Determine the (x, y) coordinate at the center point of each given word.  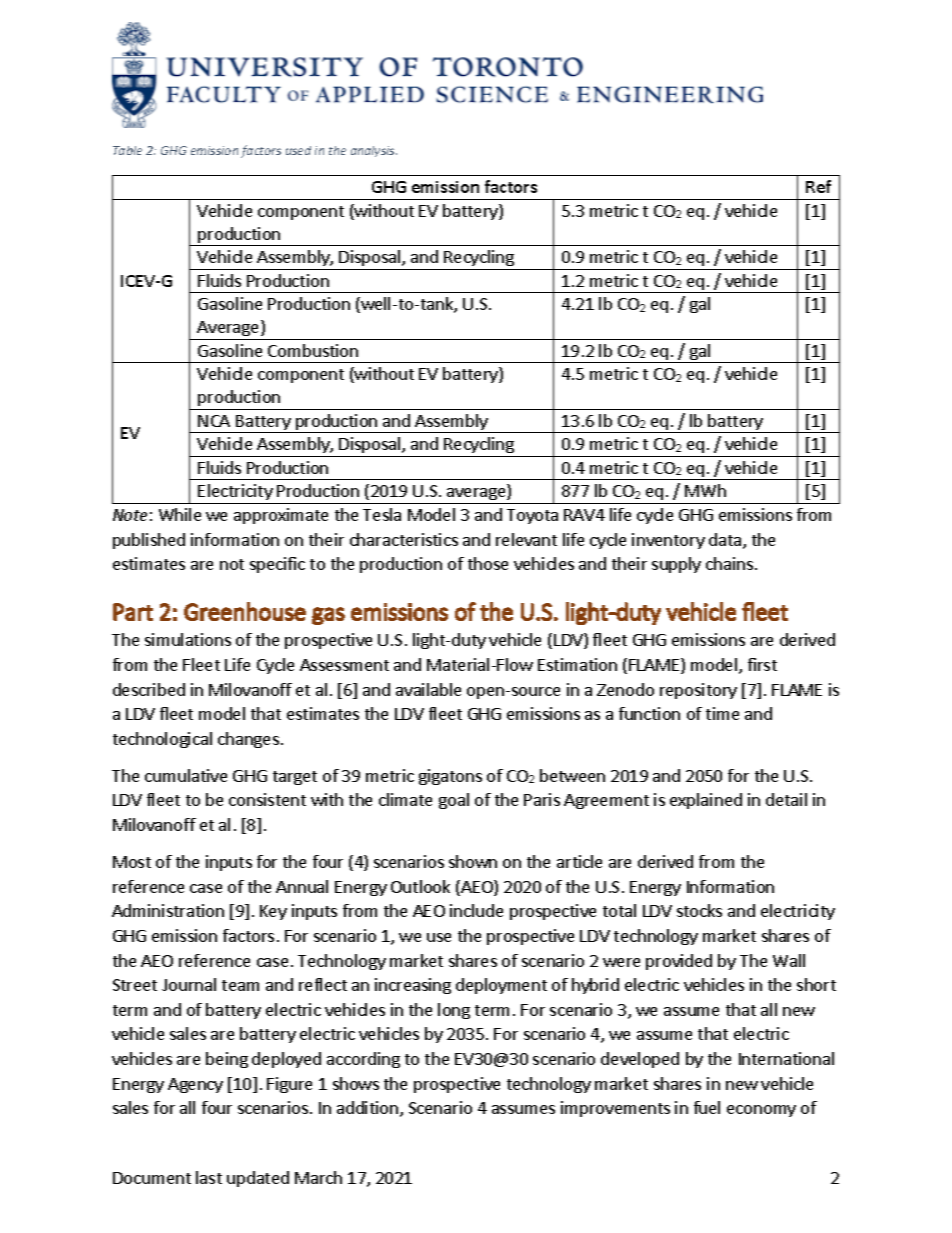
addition (367, 1107)
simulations (188, 639)
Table (127, 150)
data (726, 541)
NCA (214, 421)
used (298, 150)
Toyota (532, 516)
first (762, 664)
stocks (699, 910)
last (209, 1177)
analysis (374, 151)
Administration (168, 910)
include (476, 910)
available (428, 689)
